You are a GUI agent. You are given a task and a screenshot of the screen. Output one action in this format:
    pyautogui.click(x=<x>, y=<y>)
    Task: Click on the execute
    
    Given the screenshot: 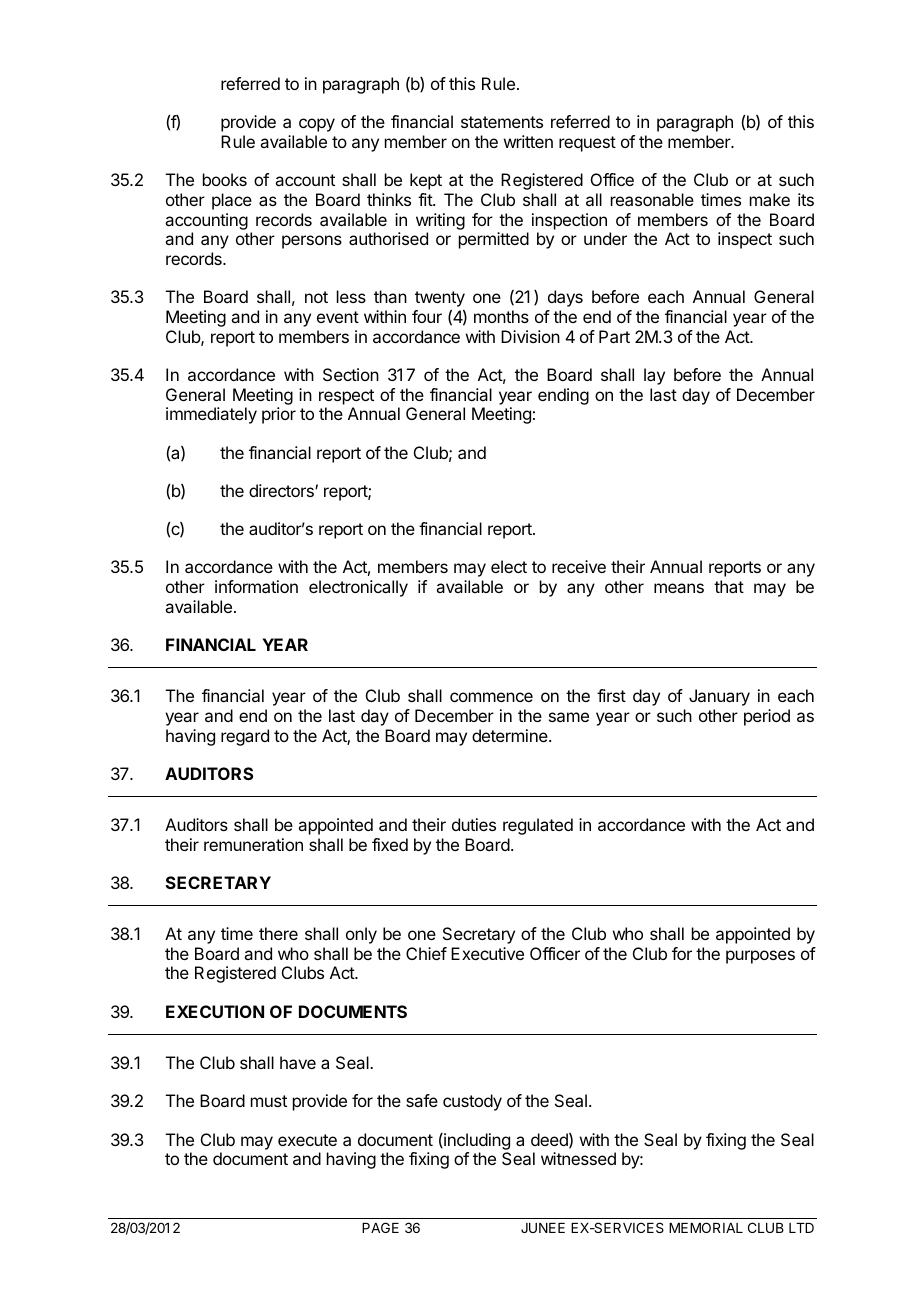 What is the action you would take?
    pyautogui.click(x=307, y=1140)
